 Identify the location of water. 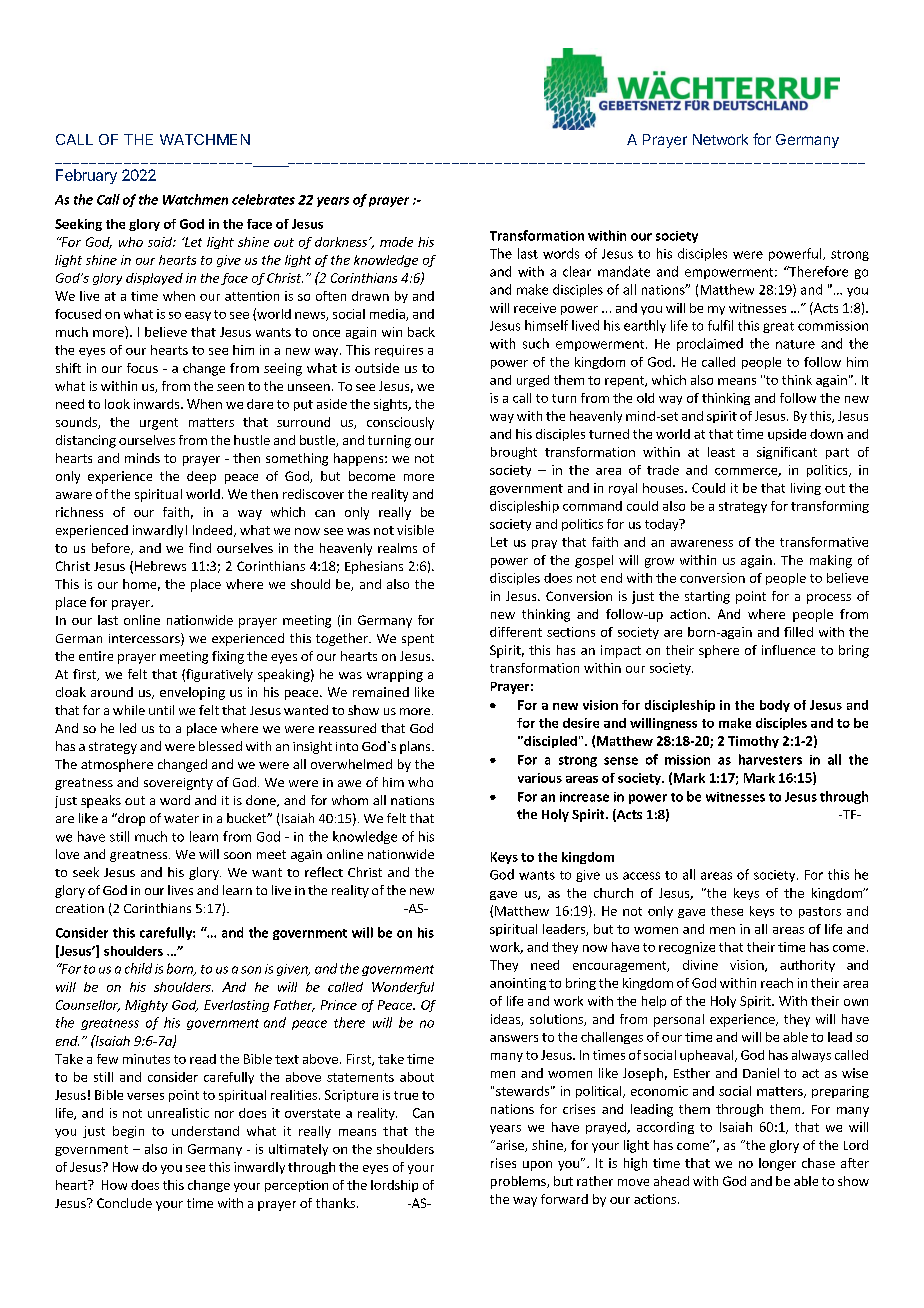
(181, 818).
